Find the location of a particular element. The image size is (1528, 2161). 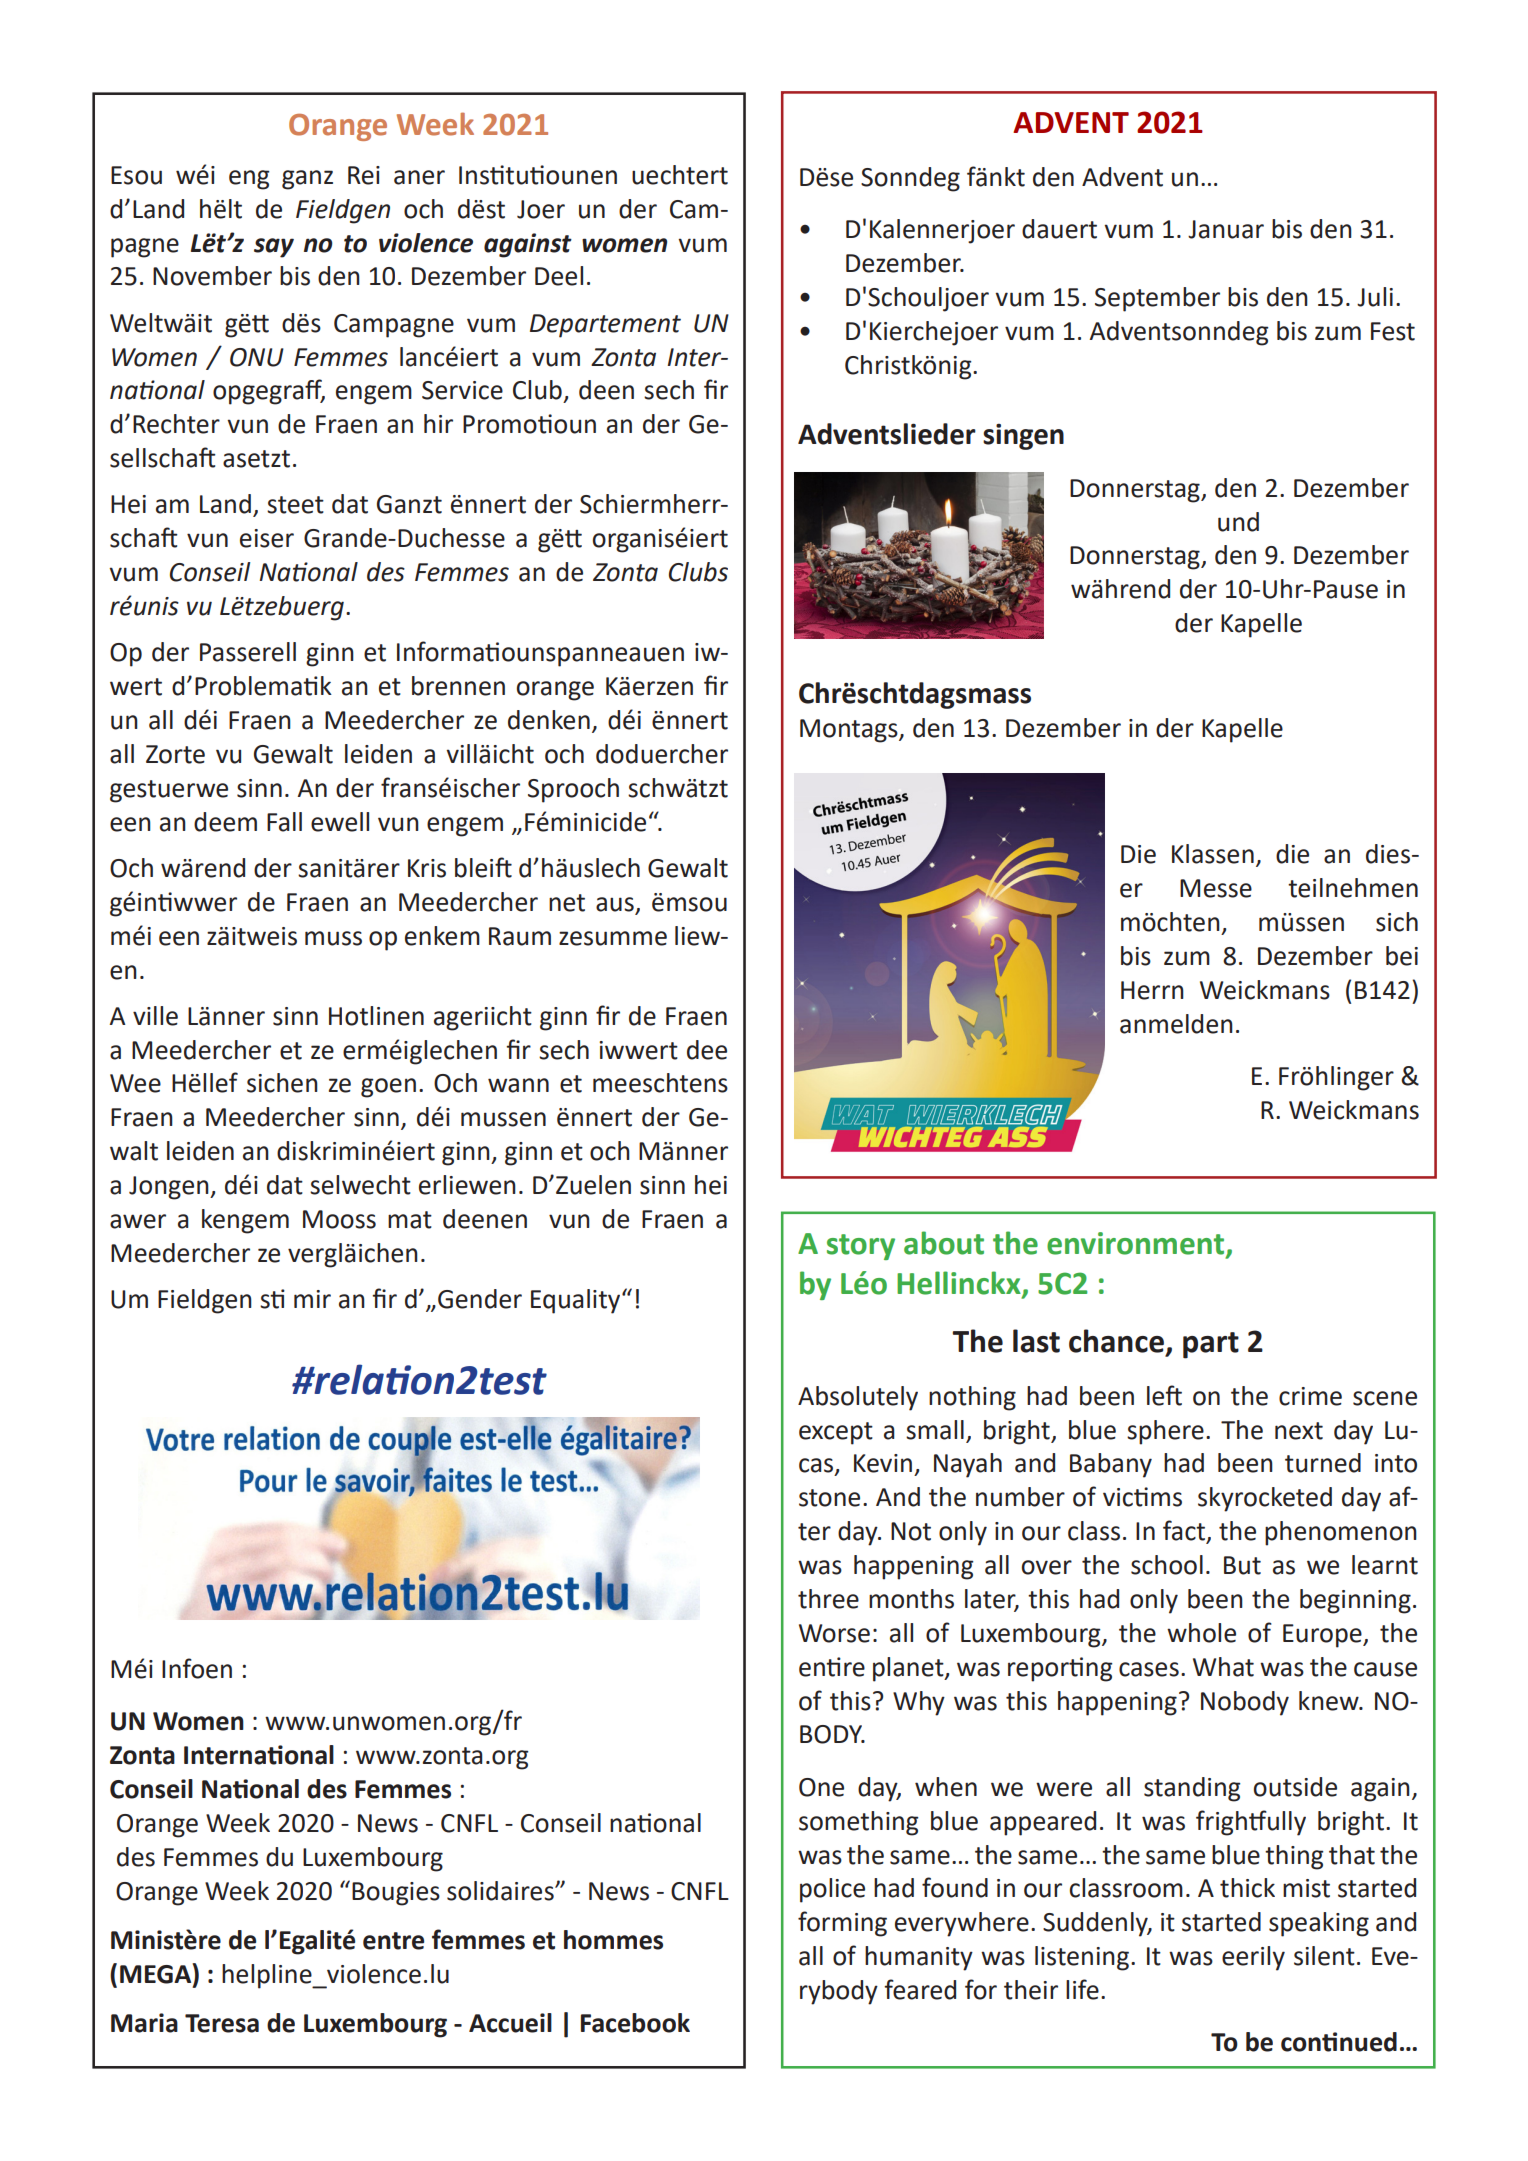

Service is located at coordinates (462, 390).
